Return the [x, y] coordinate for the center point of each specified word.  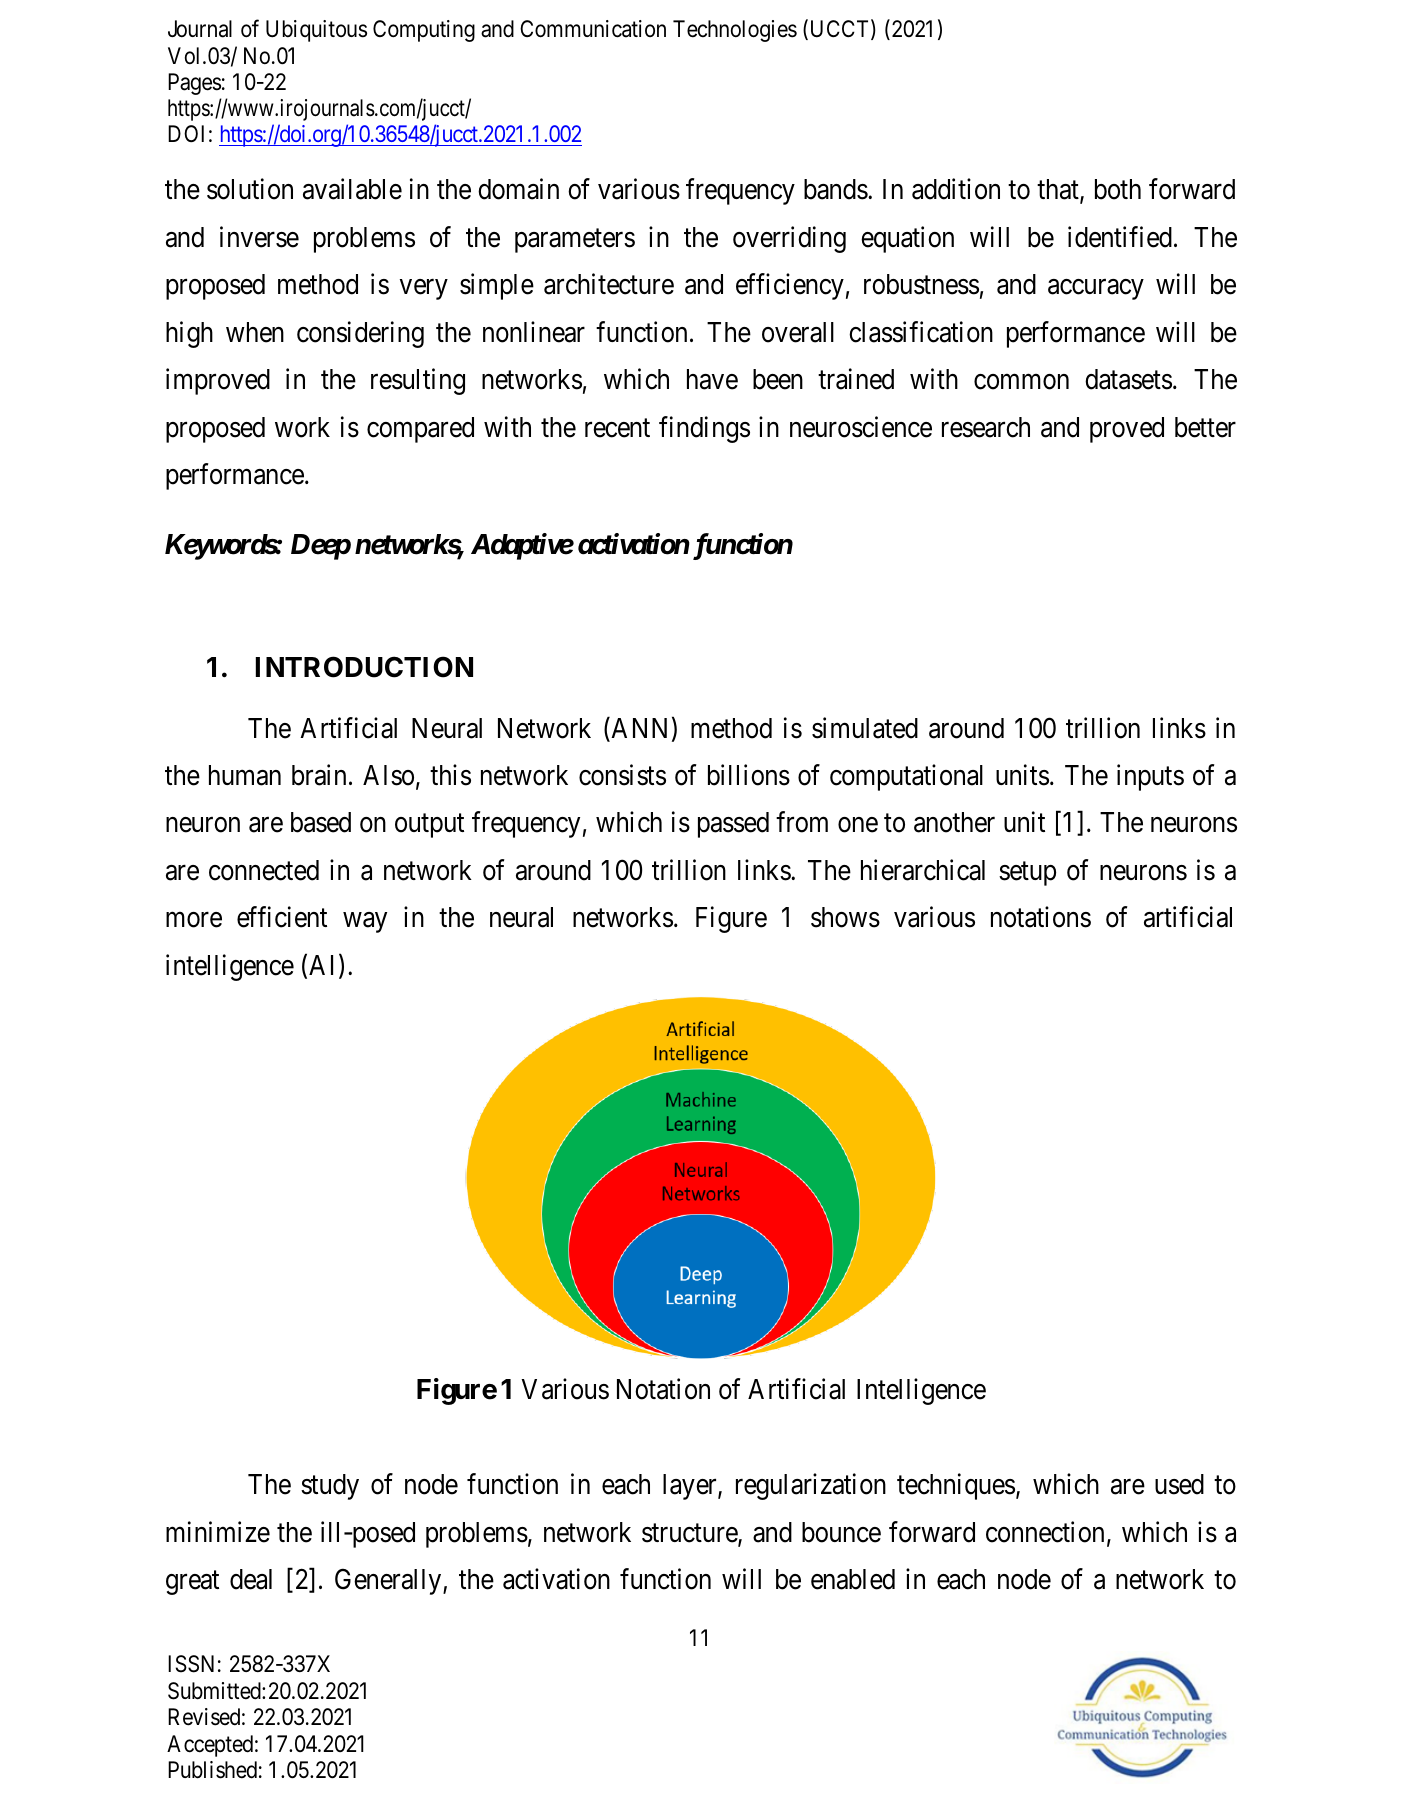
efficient [282, 917]
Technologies [735, 31]
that [1059, 191]
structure [690, 1534]
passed [733, 825]
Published [212, 1770]
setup [1027, 874]
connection [1045, 1532]
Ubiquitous [316, 31]
